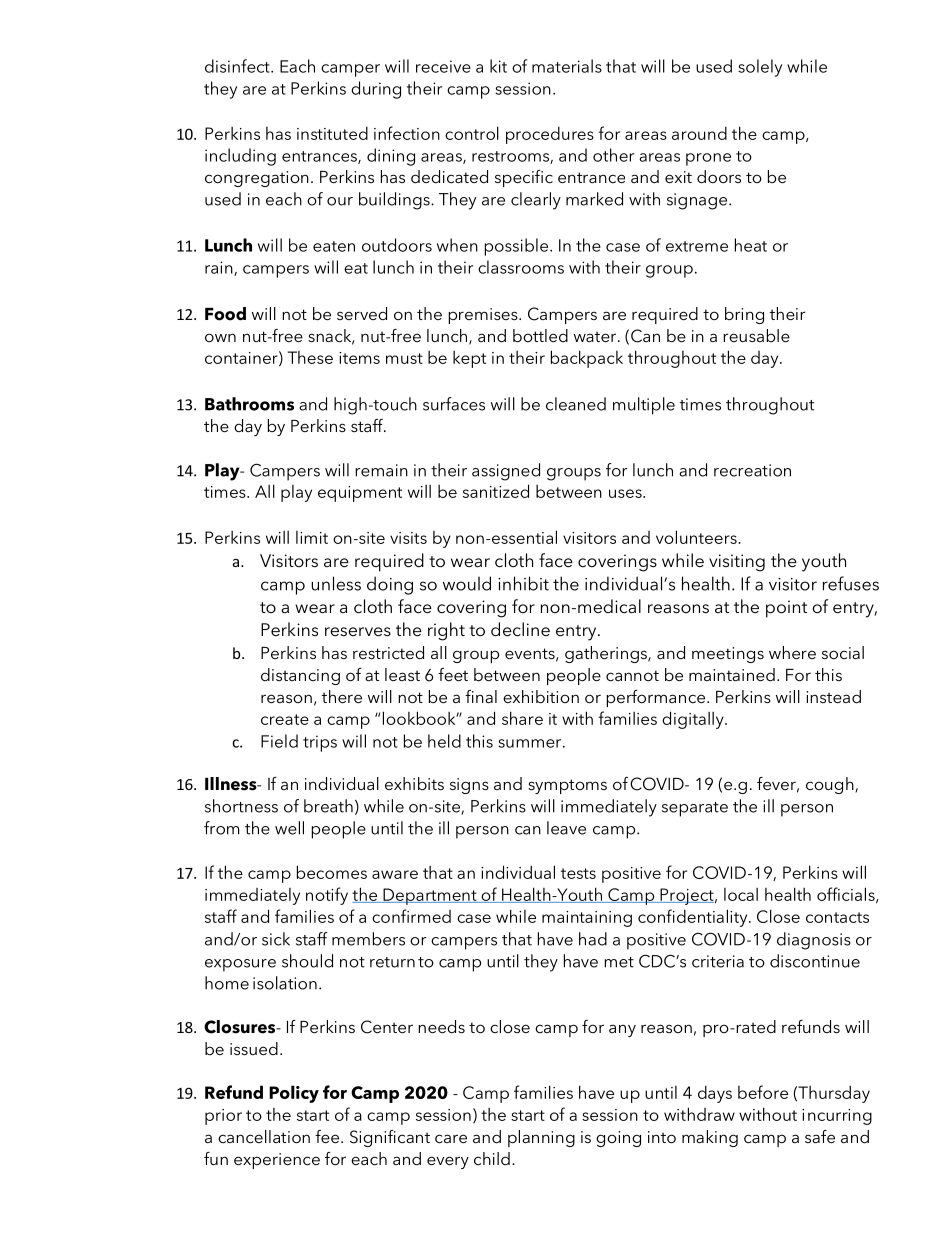  What do you see at coordinates (336, 583) in the page?
I see `unless` at bounding box center [336, 583].
